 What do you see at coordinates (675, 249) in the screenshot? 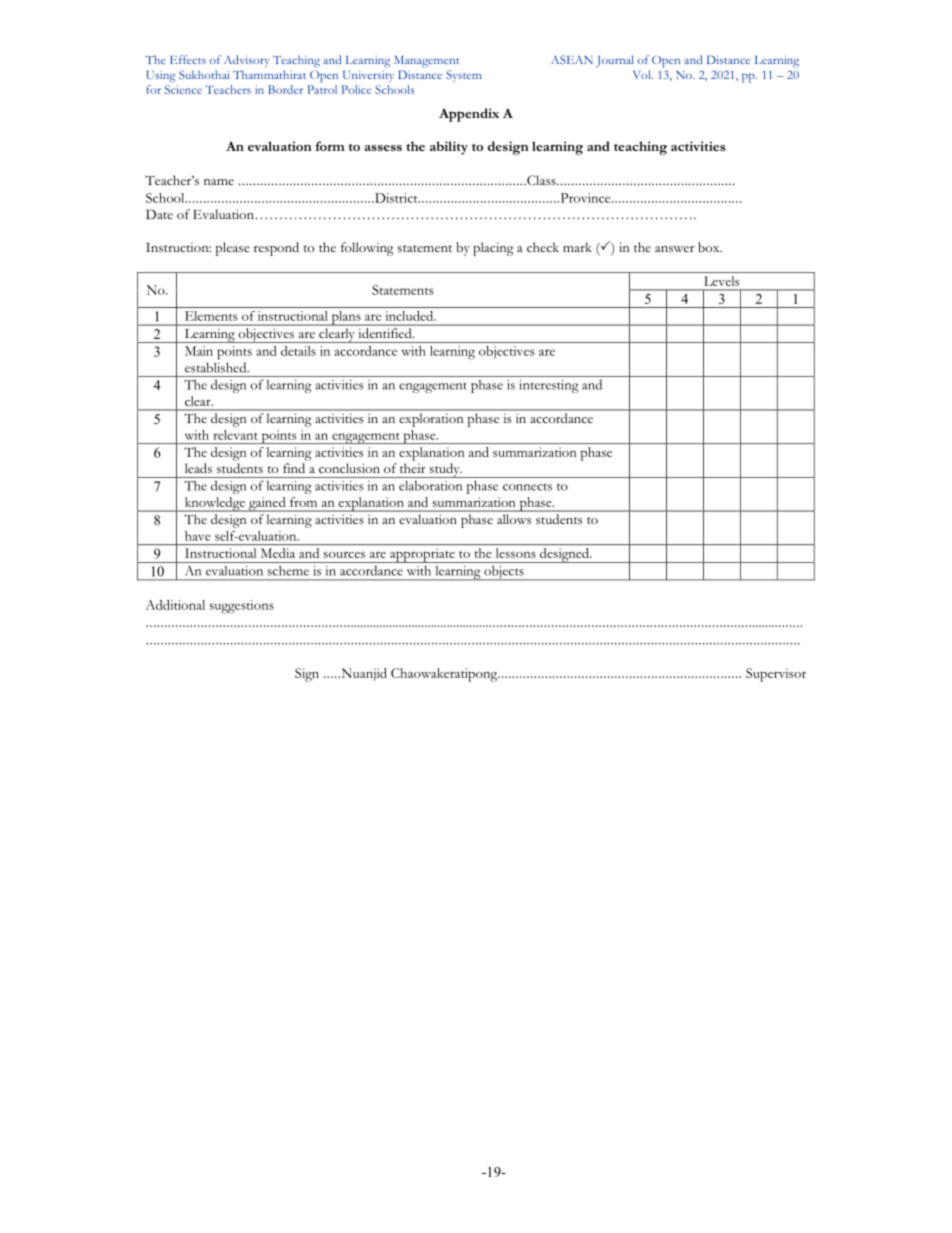
I see `answer` at bounding box center [675, 249].
